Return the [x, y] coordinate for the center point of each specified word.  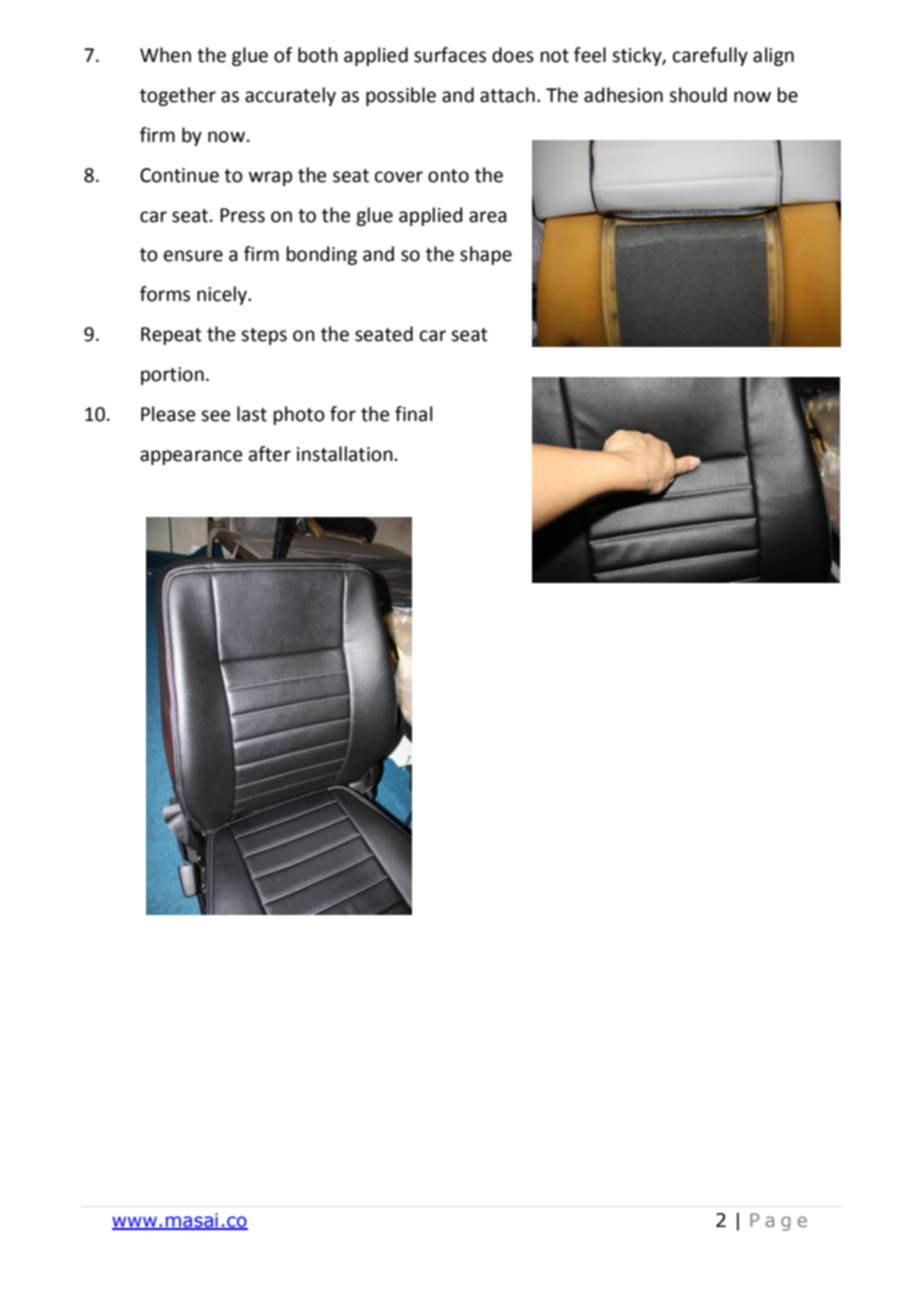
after [270, 454]
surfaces [450, 55]
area [488, 217]
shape [486, 255]
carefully [710, 56]
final [413, 414]
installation [345, 454]
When [165, 55]
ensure [193, 256]
